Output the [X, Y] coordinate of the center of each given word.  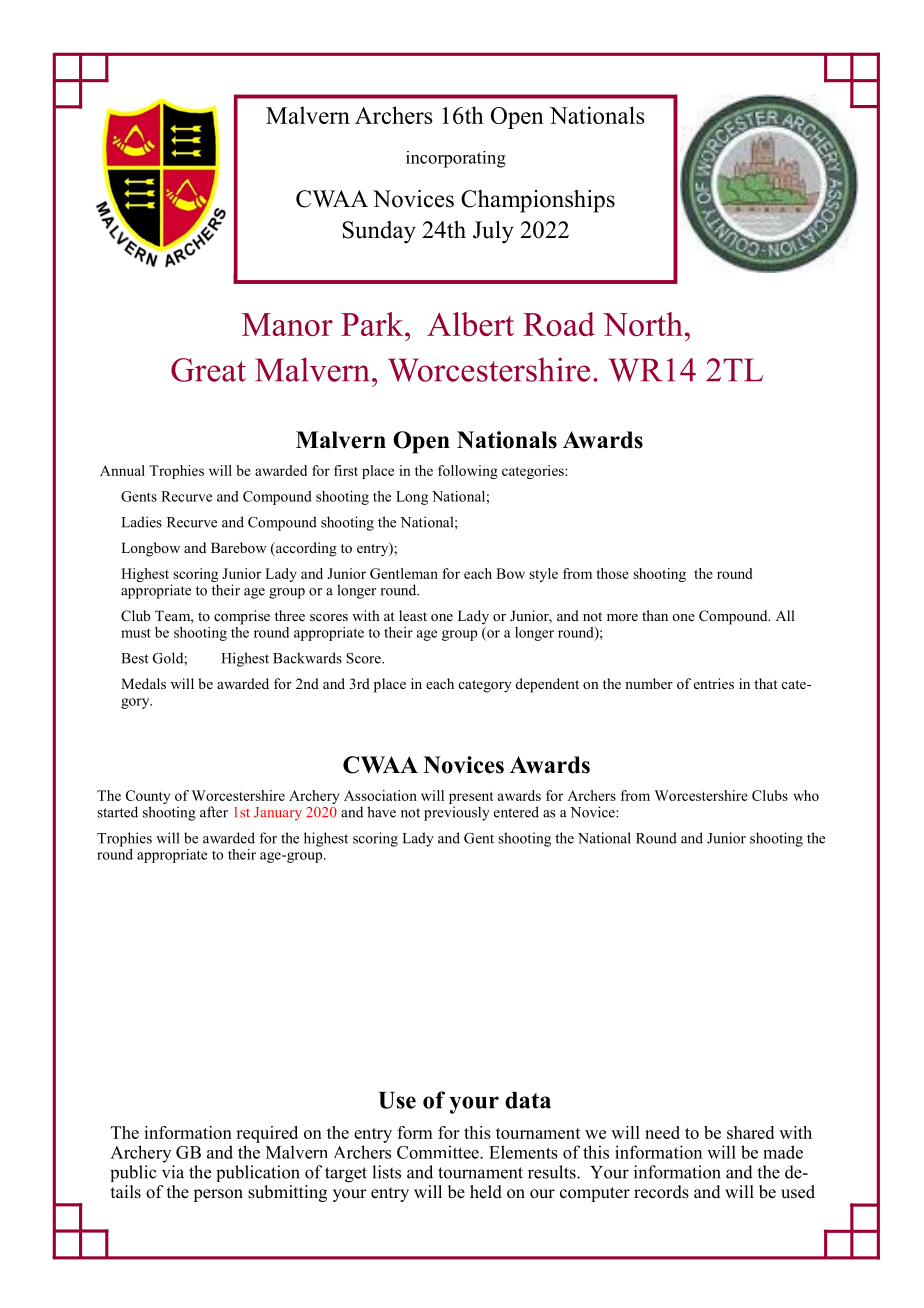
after [214, 812]
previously [457, 813]
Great [208, 370]
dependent [547, 685]
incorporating [456, 159]
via [173, 1172]
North [643, 324]
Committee [439, 1152]
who [806, 795]
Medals [143, 683]
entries [714, 683]
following [468, 472]
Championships [538, 201]
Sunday [379, 232]
